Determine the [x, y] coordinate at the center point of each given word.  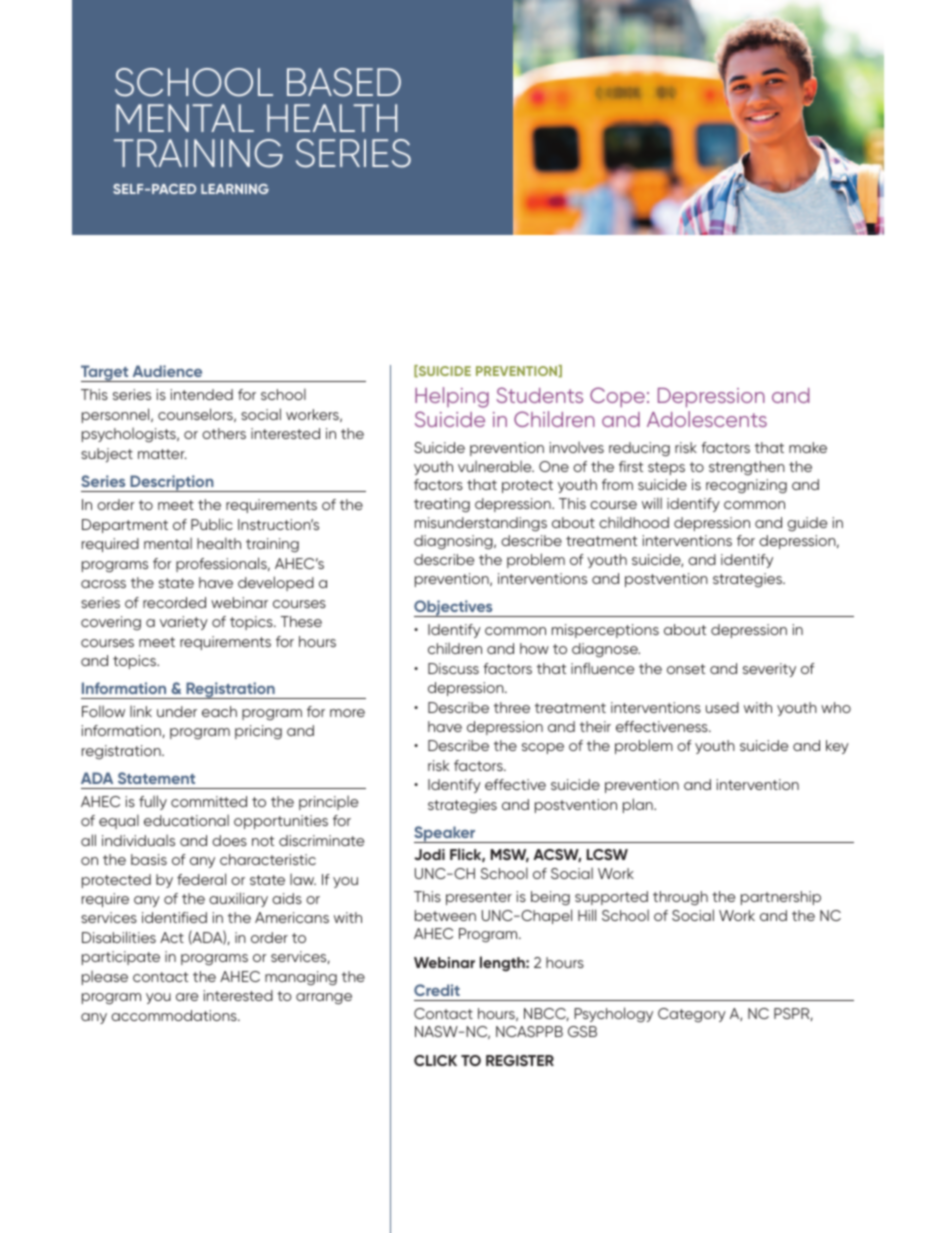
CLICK [435, 1060]
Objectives [454, 608]
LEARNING [235, 189]
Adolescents [707, 419]
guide [807, 524]
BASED [344, 82]
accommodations [175, 1015]
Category [692, 1015]
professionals [222, 564]
